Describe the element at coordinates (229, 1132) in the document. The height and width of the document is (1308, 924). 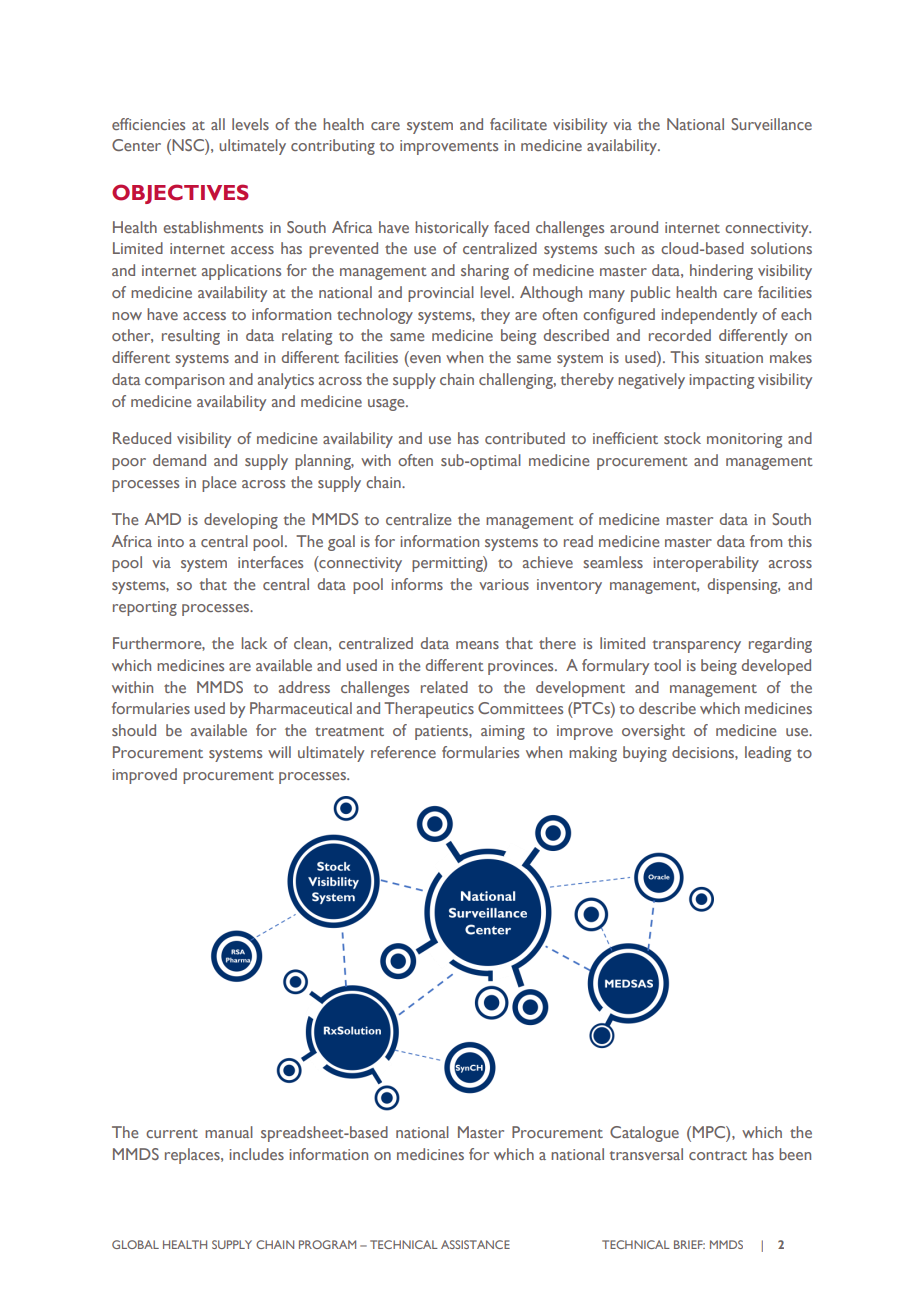
I see `manual` at that location.
